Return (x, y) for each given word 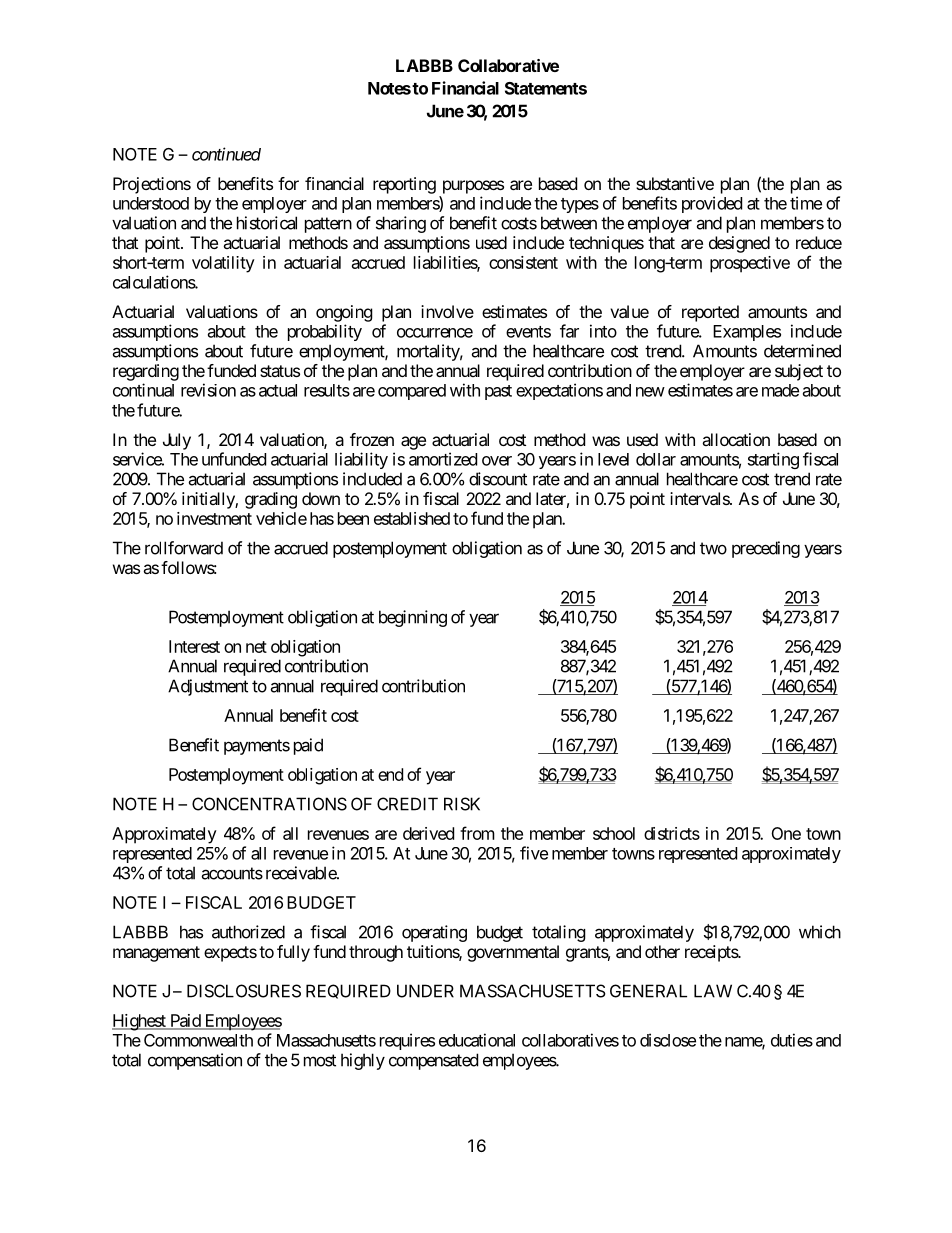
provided (712, 204)
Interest (194, 646)
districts (672, 833)
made (780, 390)
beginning (413, 618)
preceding (766, 549)
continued (226, 154)
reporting (404, 185)
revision (208, 390)
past (498, 392)
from (477, 833)
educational (477, 1040)
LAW (713, 991)
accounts (232, 873)
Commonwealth (198, 1040)
